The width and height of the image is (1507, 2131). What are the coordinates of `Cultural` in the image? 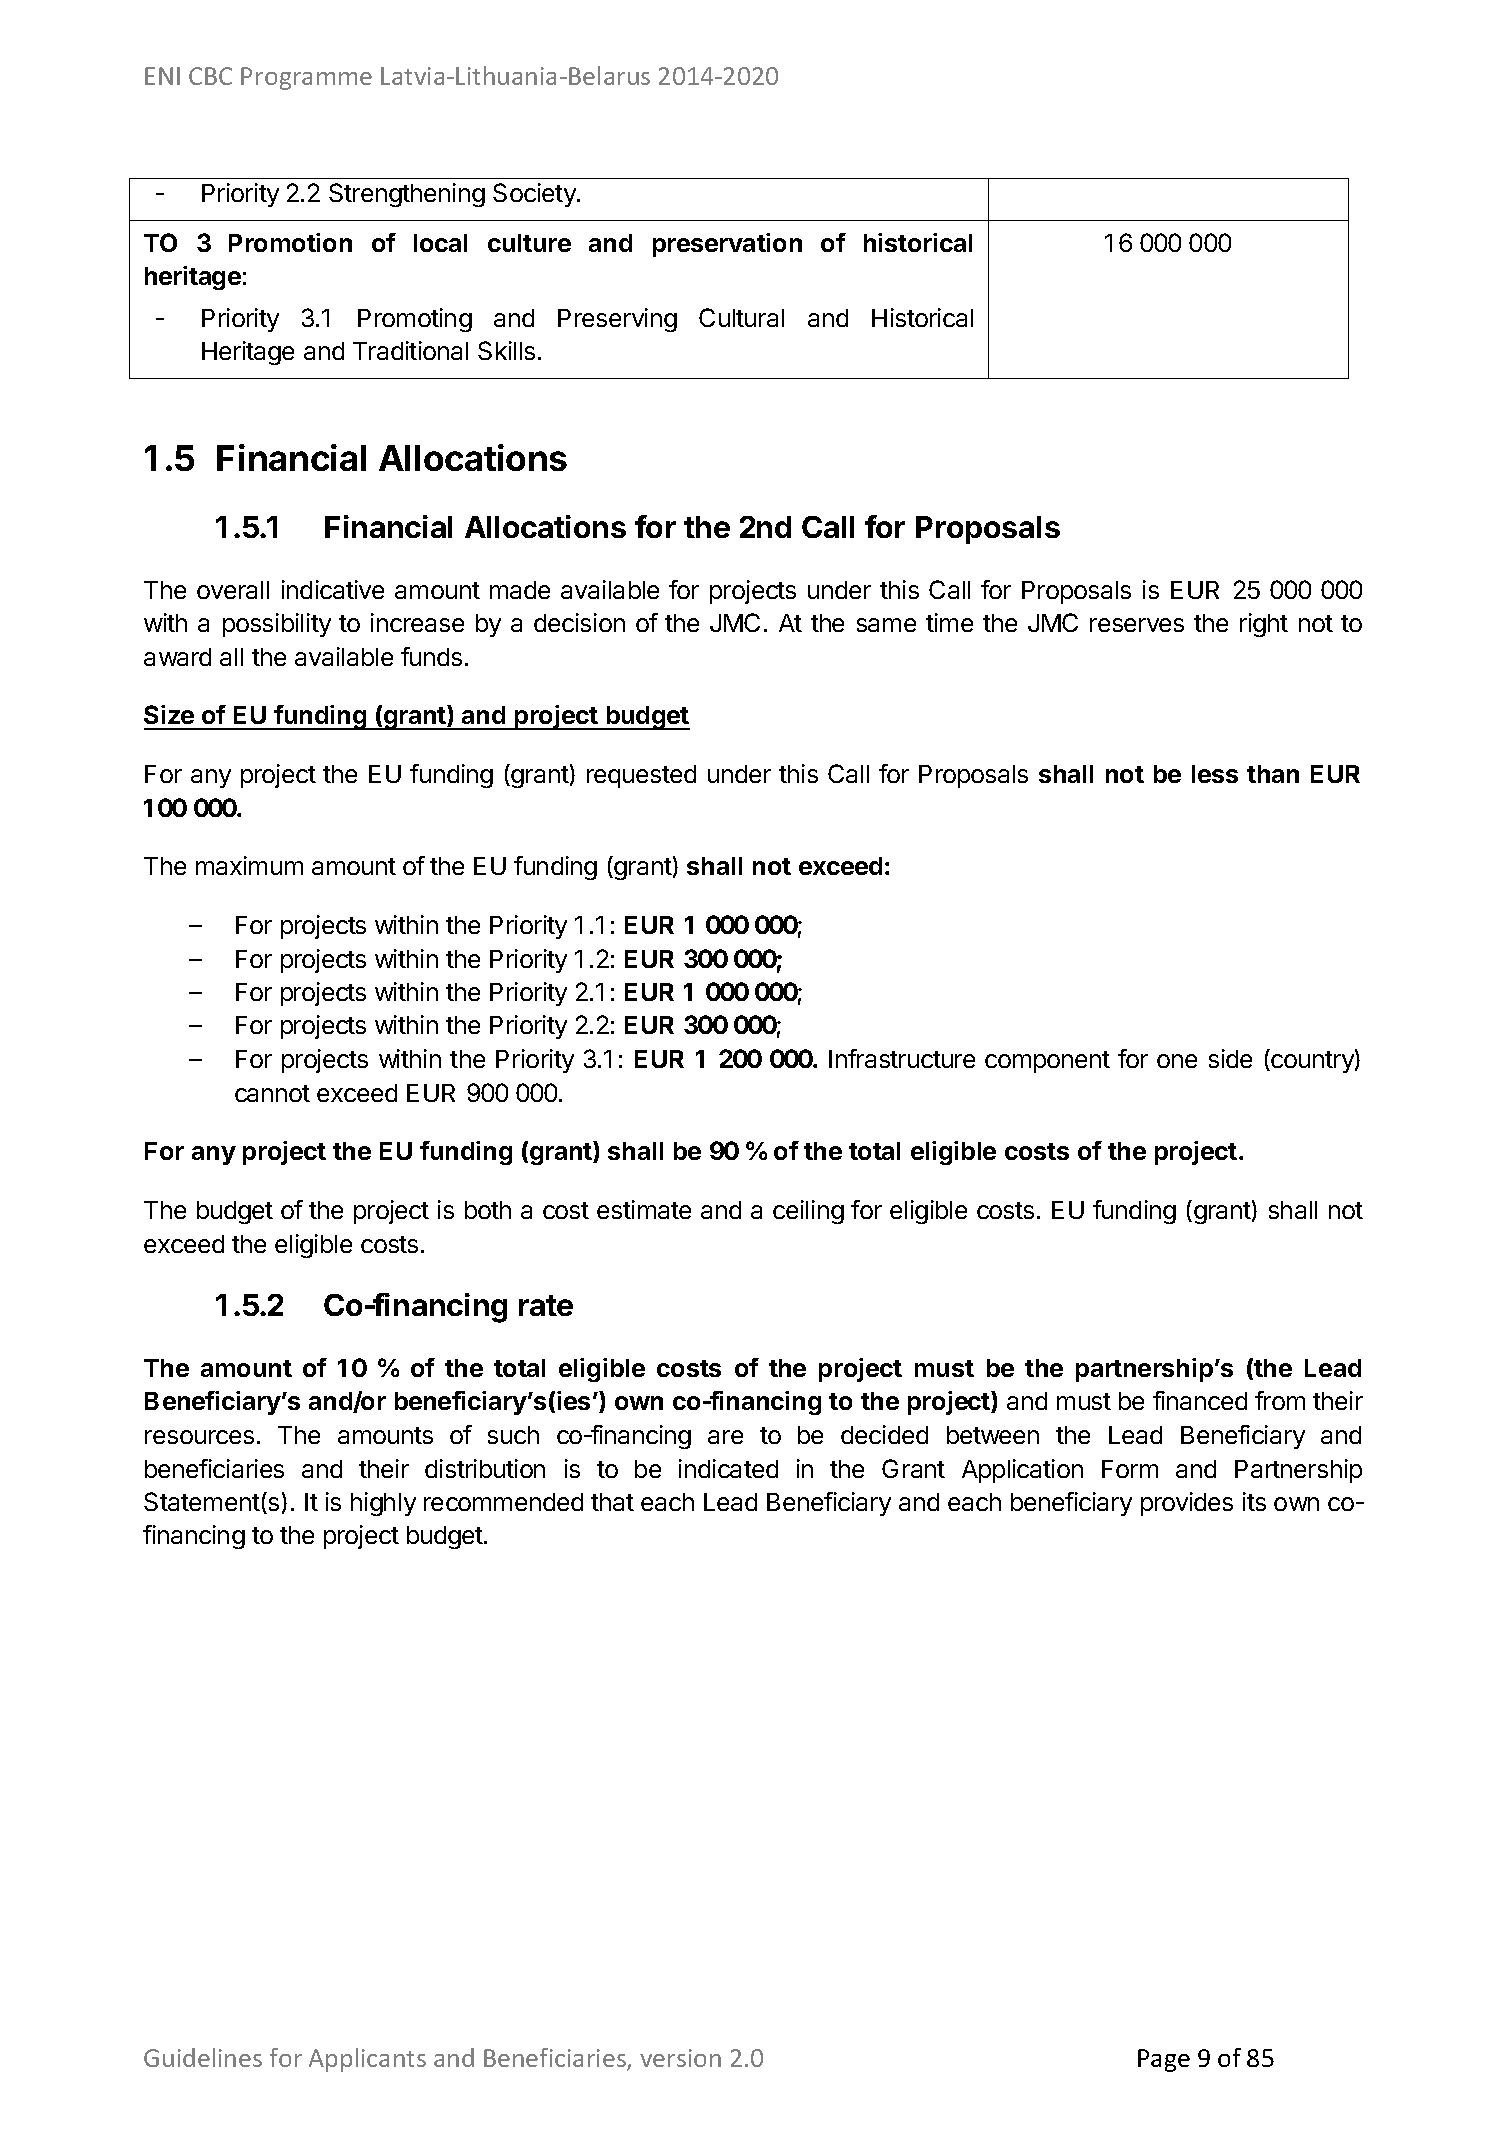 It's located at (741, 317).
